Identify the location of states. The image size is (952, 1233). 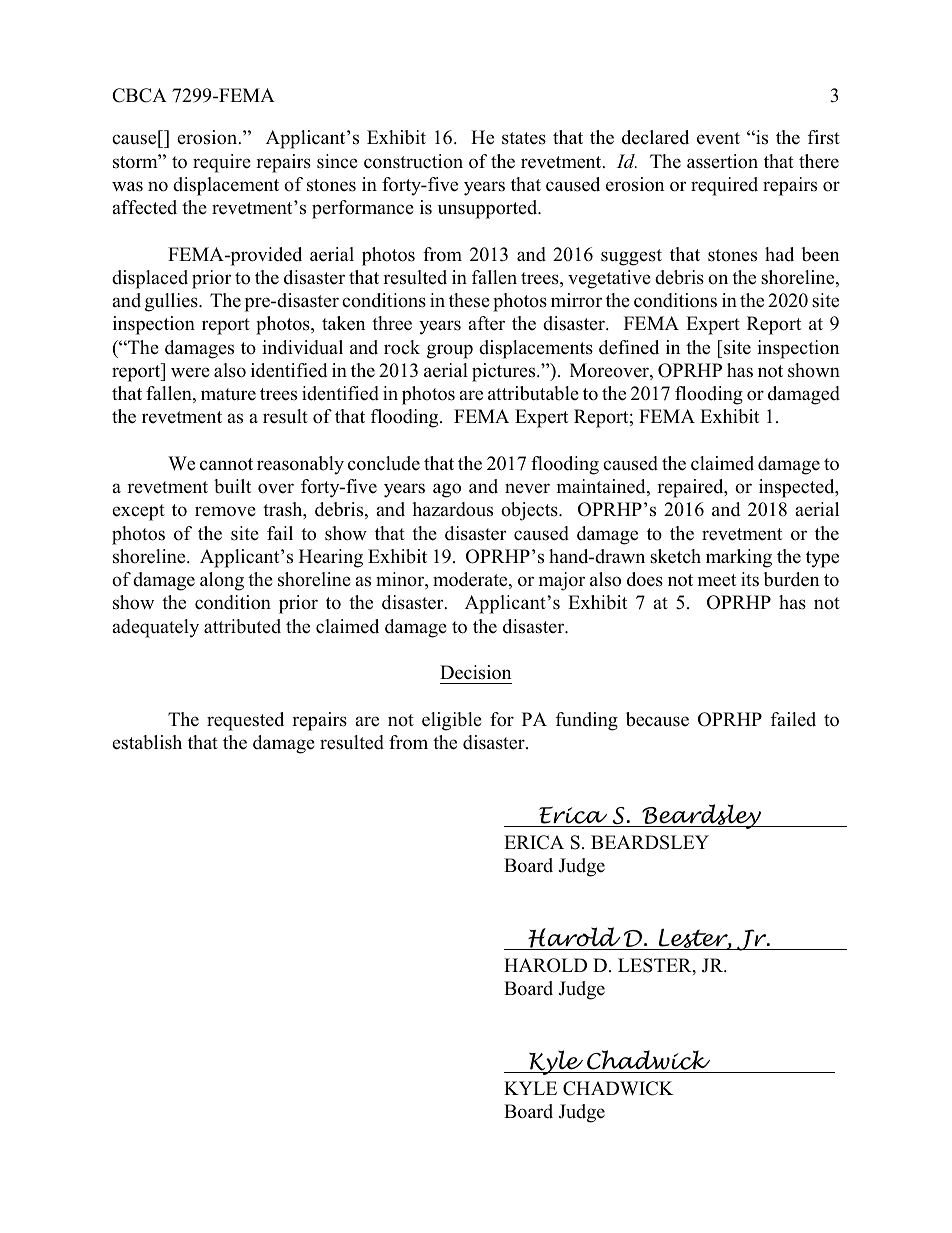
(524, 138).
